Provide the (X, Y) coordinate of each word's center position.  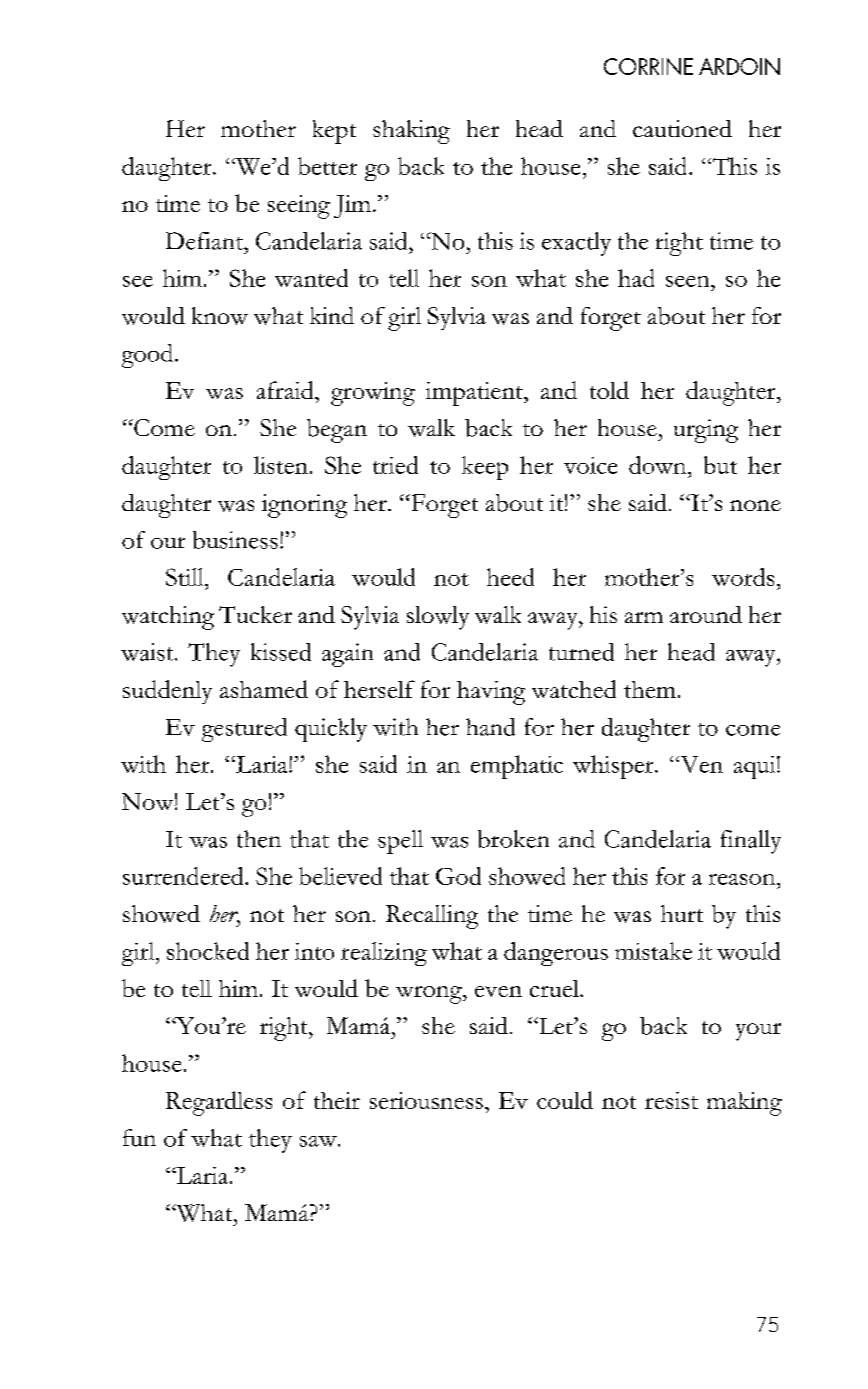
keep (485, 468)
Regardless (219, 1103)
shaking (411, 132)
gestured (244, 730)
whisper (614, 767)
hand (490, 727)
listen (281, 465)
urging (706, 431)
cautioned (682, 128)
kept (334, 132)
